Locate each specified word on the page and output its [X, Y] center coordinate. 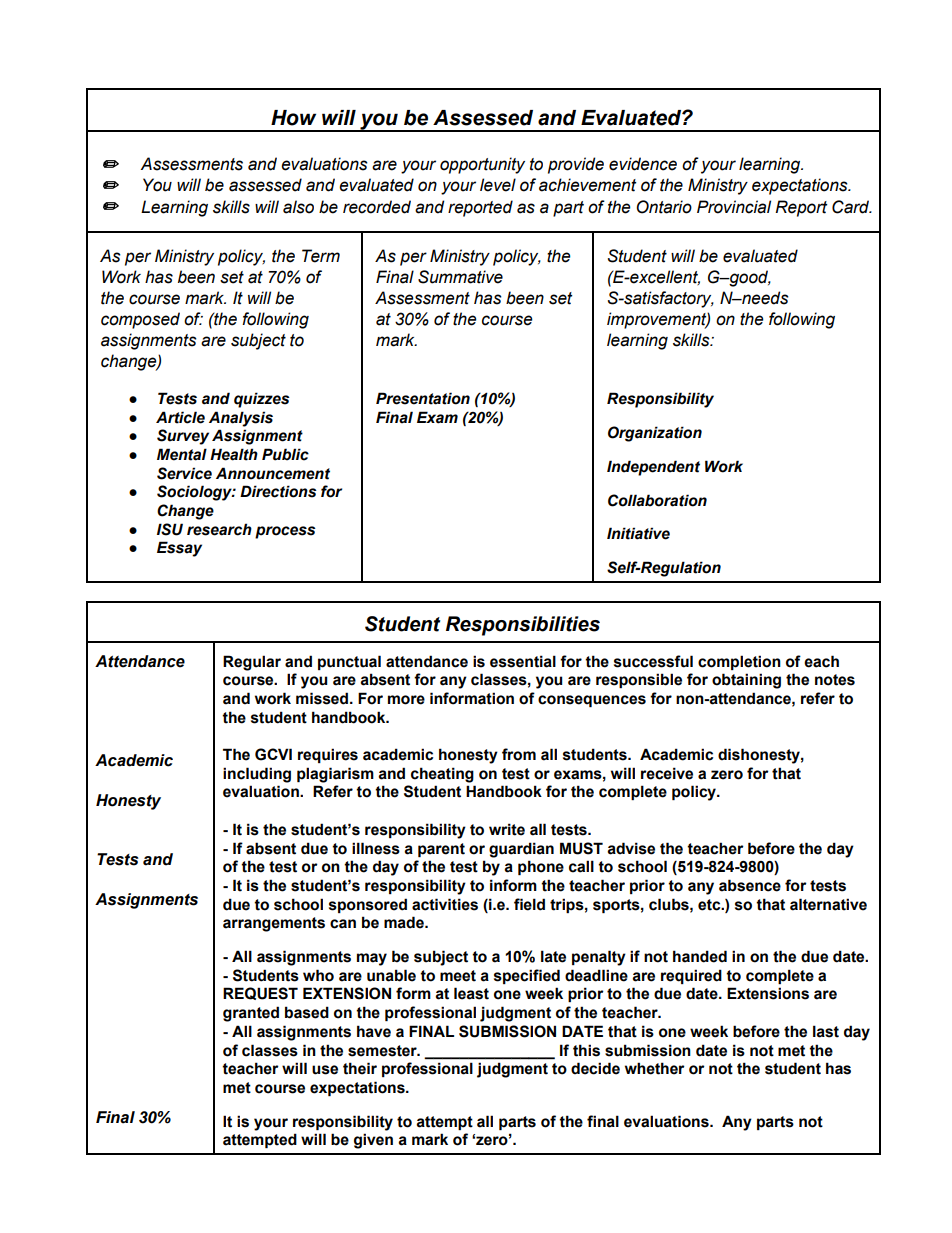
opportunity [482, 165]
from [519, 754]
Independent [653, 468]
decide [595, 1068]
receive [667, 773]
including [257, 775]
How [293, 118]
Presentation [423, 398]
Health [234, 454]
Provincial [734, 207]
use [325, 1070]
